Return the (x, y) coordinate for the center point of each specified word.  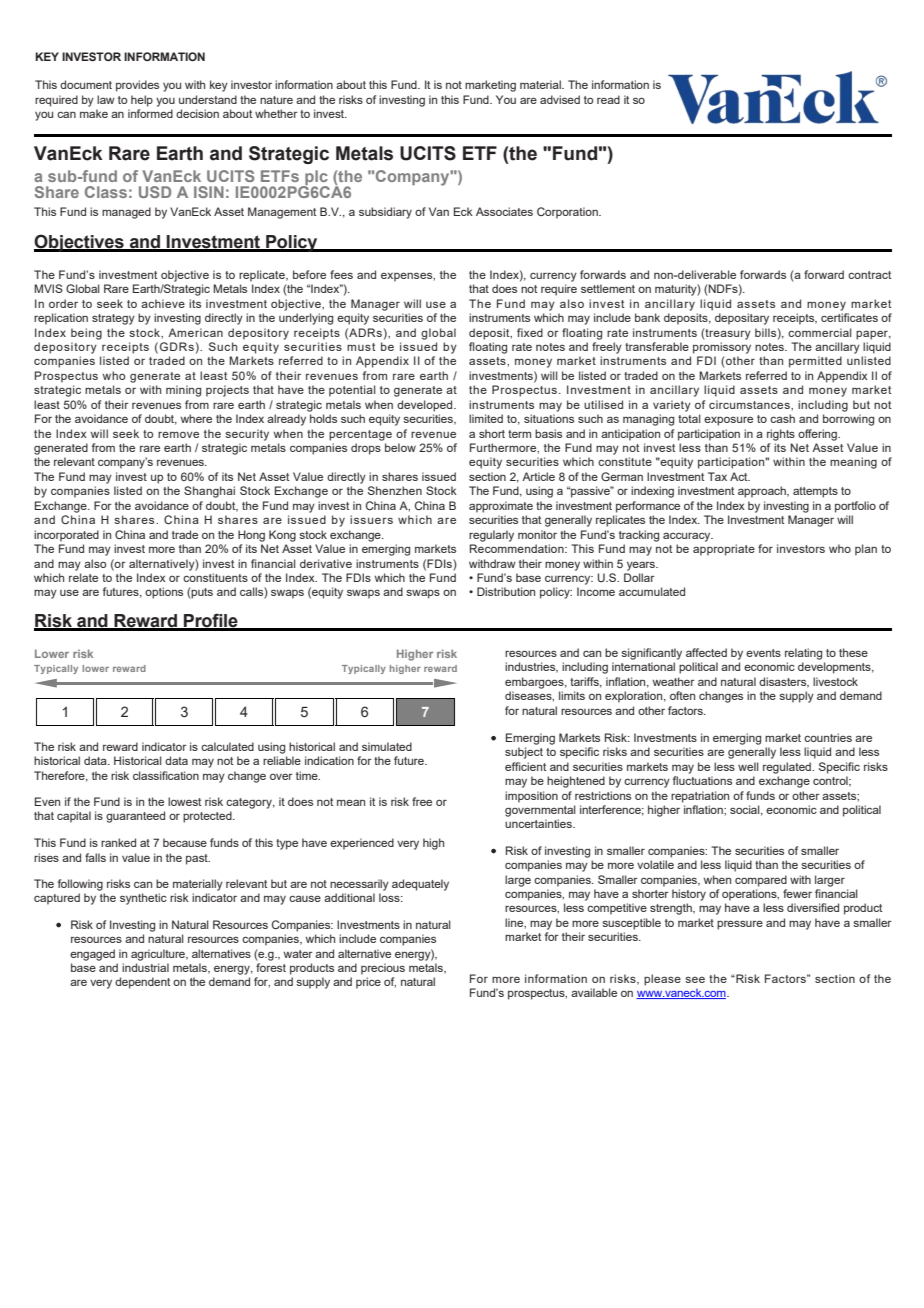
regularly (491, 536)
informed (150, 113)
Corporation (568, 213)
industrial (145, 967)
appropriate (724, 550)
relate (83, 577)
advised (560, 99)
